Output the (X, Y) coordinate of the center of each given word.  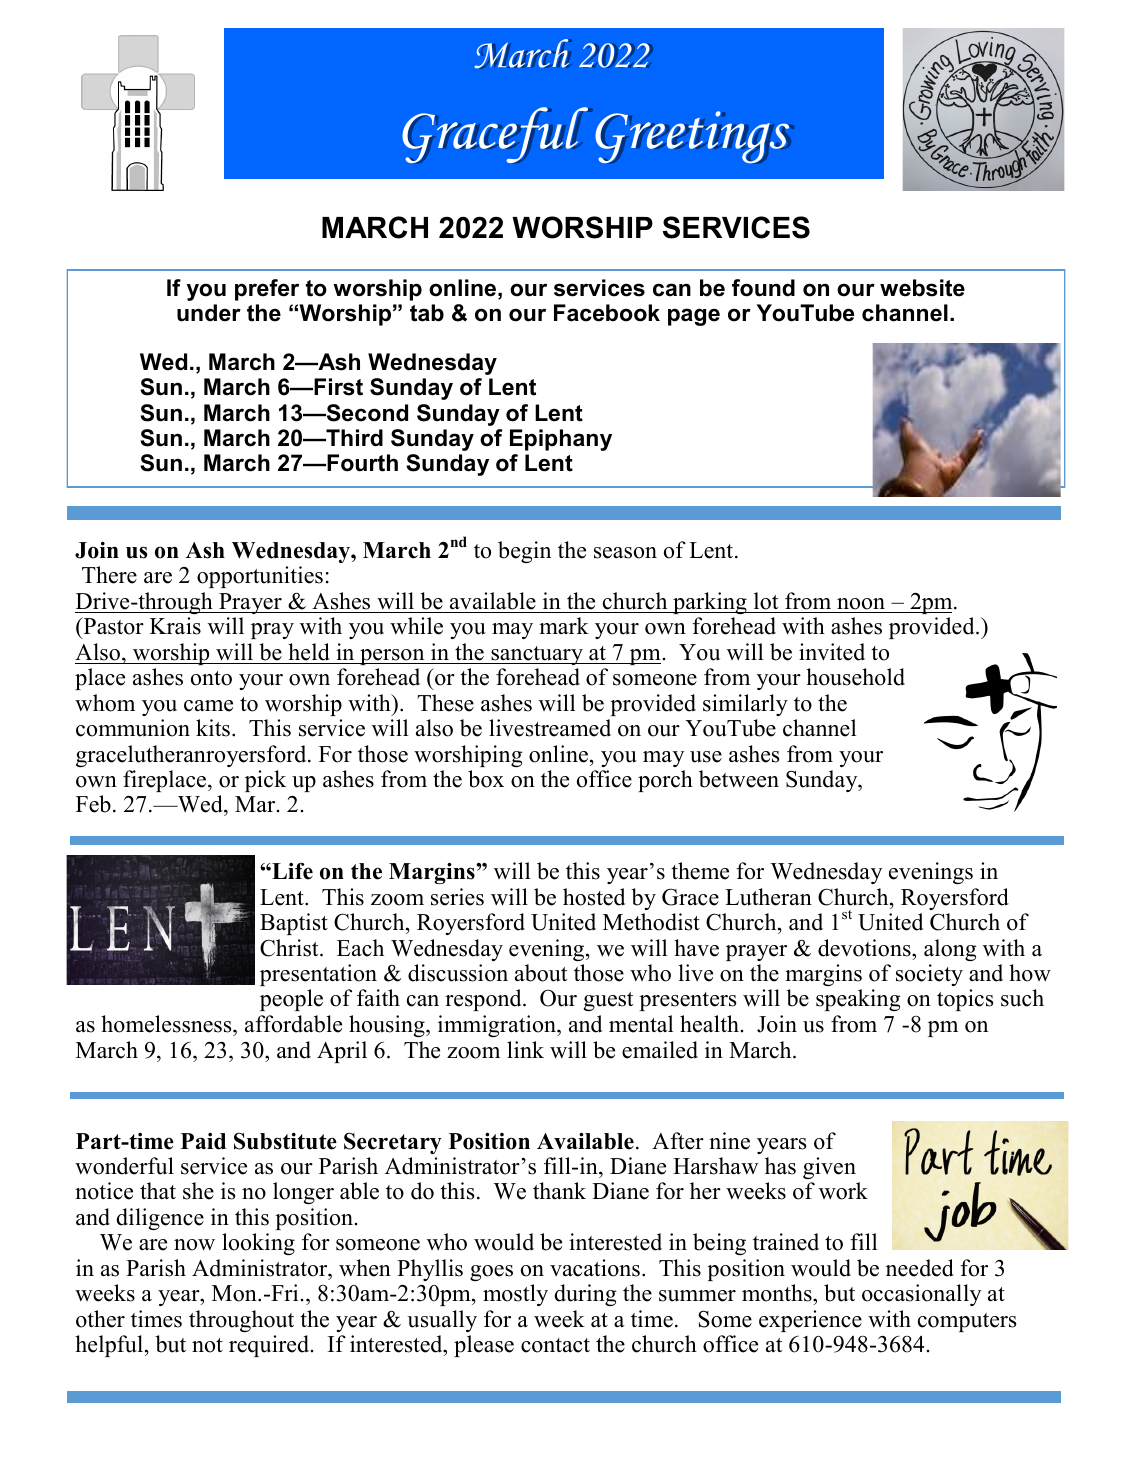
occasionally (921, 1295)
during (586, 1295)
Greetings (693, 137)
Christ (290, 948)
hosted (594, 897)
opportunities (260, 577)
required (270, 1346)
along (950, 950)
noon (861, 604)
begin (524, 552)
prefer (267, 290)
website (922, 288)
